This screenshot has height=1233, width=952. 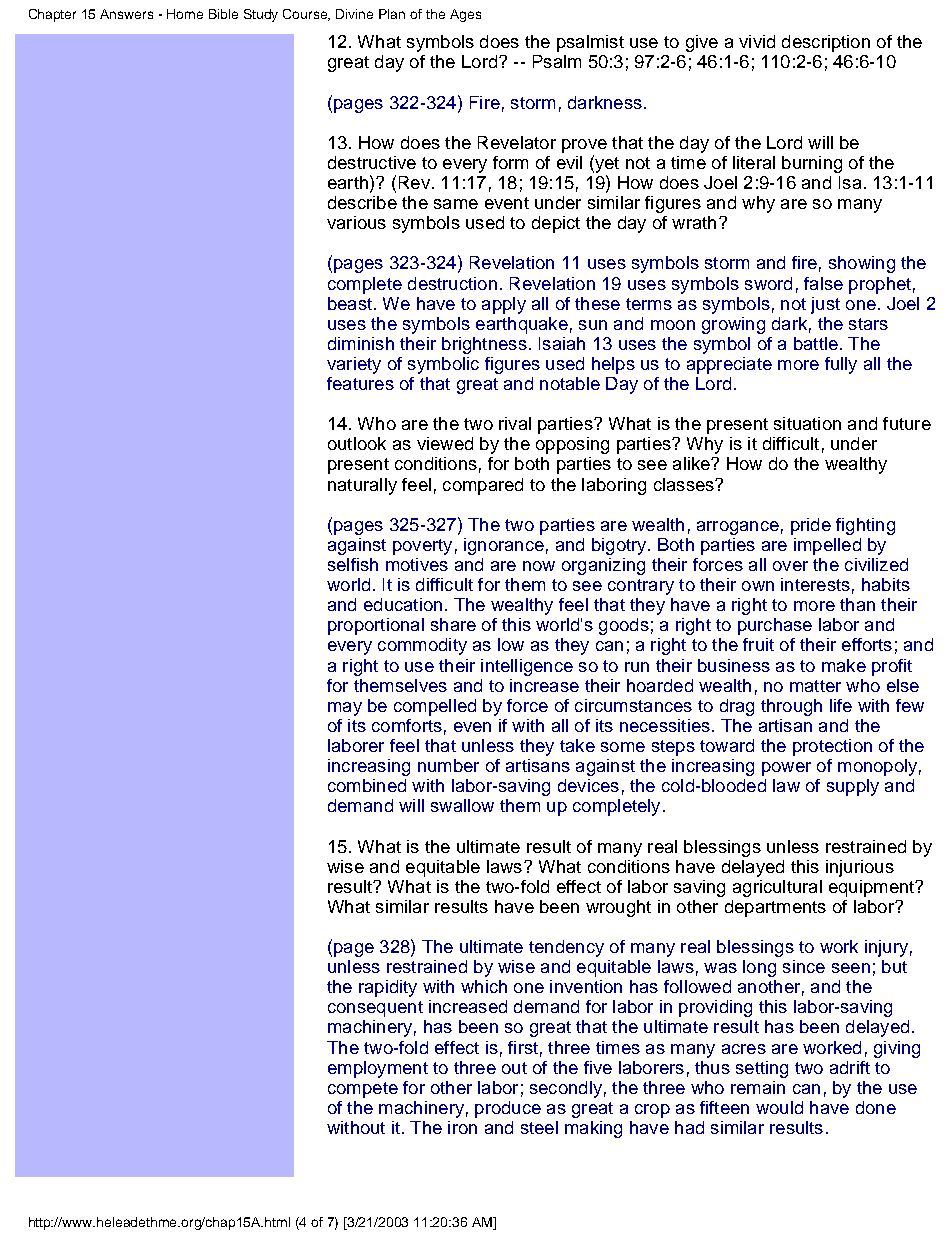 I want to click on would, so click(x=779, y=1107).
